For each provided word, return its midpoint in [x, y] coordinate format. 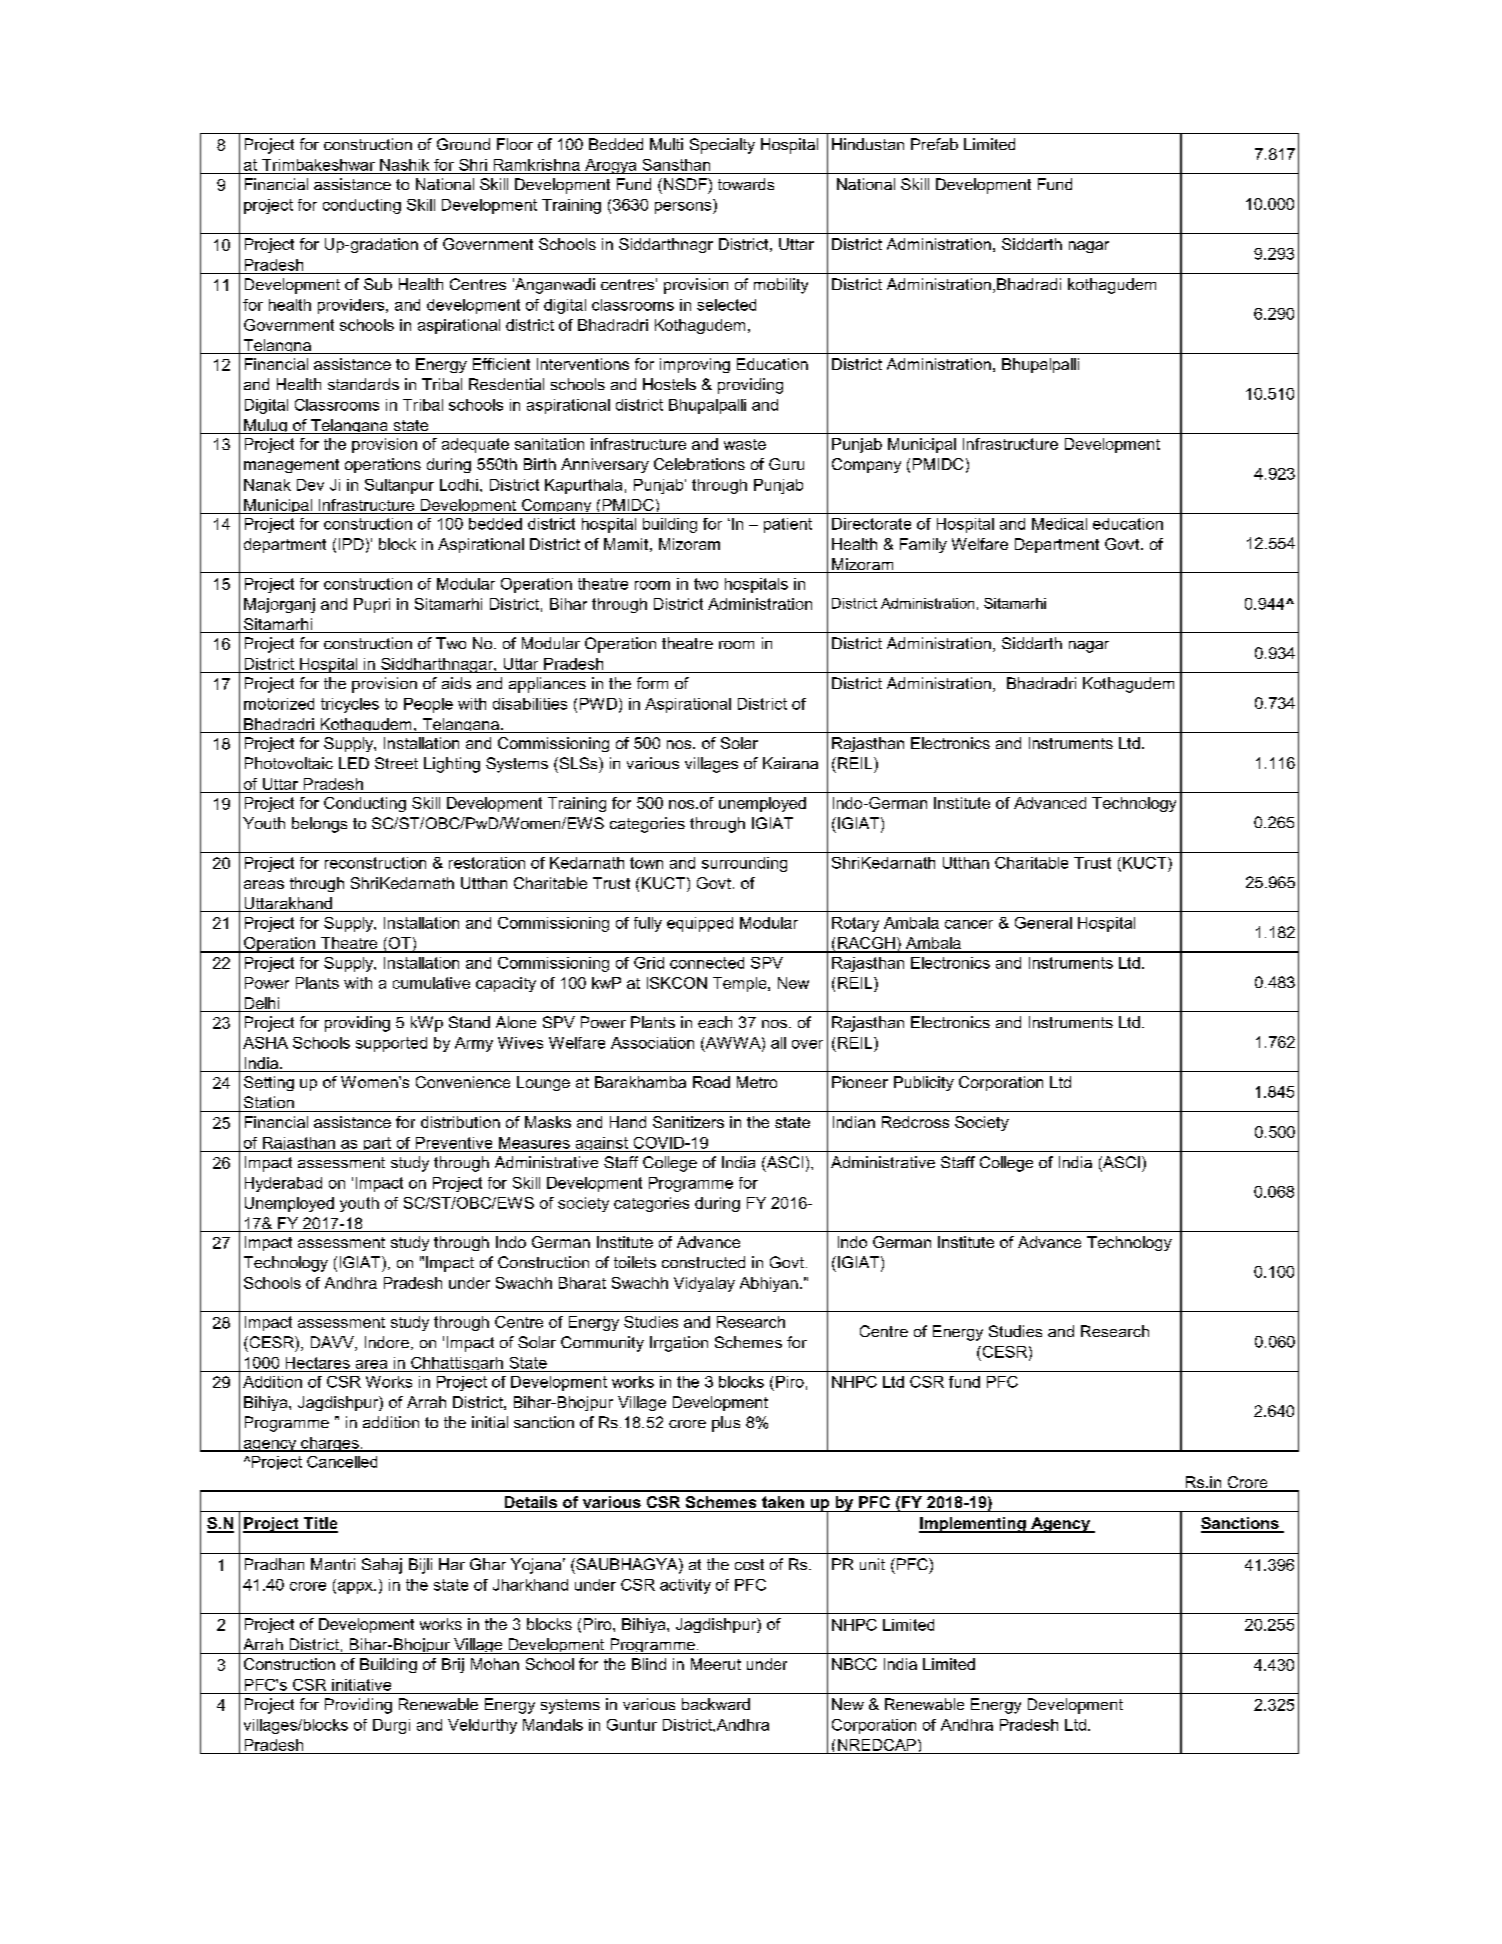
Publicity [924, 1083]
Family [923, 545]
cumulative [431, 983]
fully [648, 924]
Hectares [318, 1363]
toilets [635, 1262]
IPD [351, 544]
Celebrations [699, 464]
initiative [361, 1685]
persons [684, 206]
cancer [969, 924]
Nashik [404, 165]
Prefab [934, 144]
